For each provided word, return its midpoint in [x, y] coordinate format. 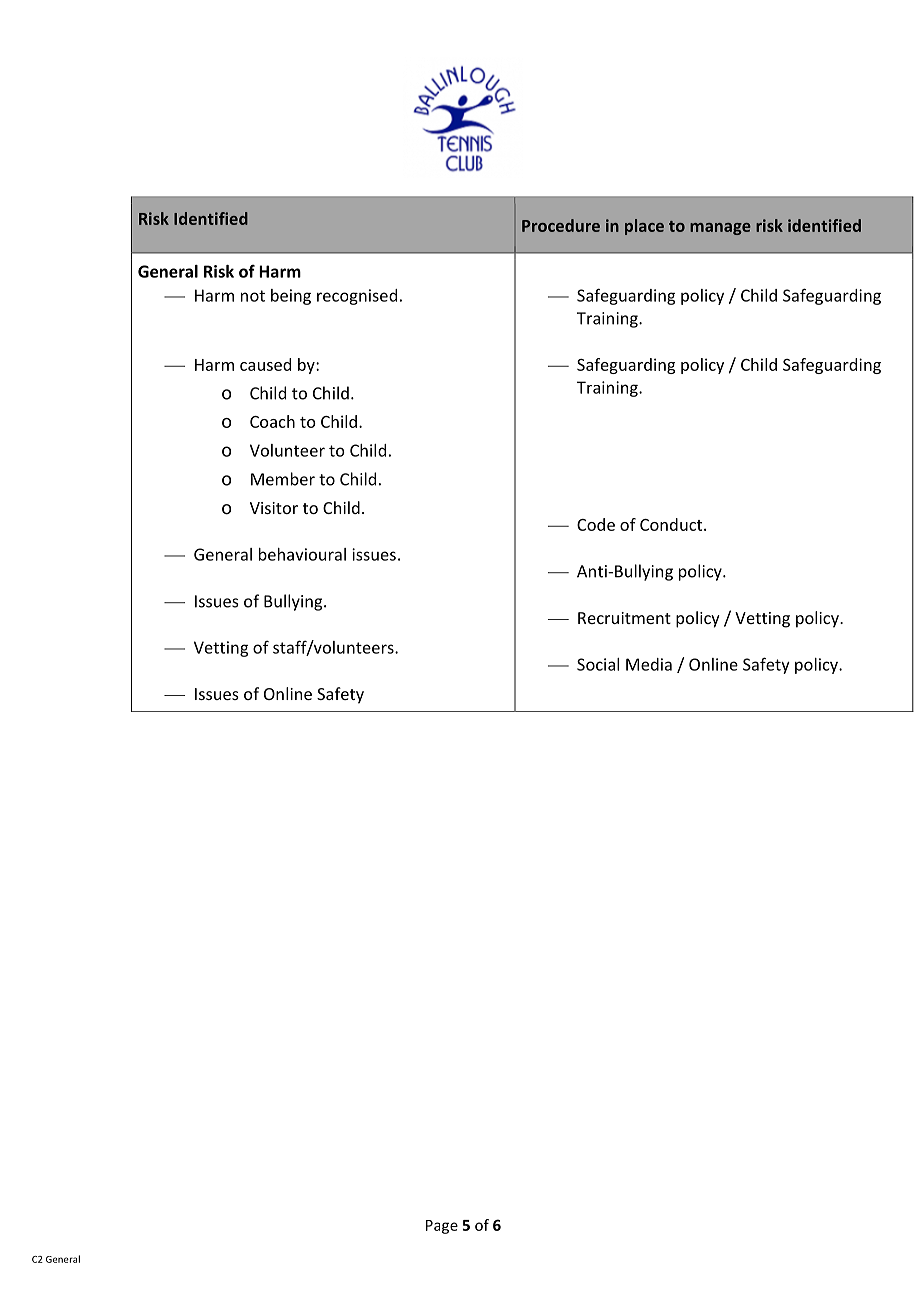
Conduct [672, 524]
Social [598, 664]
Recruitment [624, 618]
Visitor [274, 508]
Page [442, 1227]
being [291, 297]
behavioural [302, 554]
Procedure [561, 225]
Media [649, 664]
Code [596, 524]
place [644, 227]
